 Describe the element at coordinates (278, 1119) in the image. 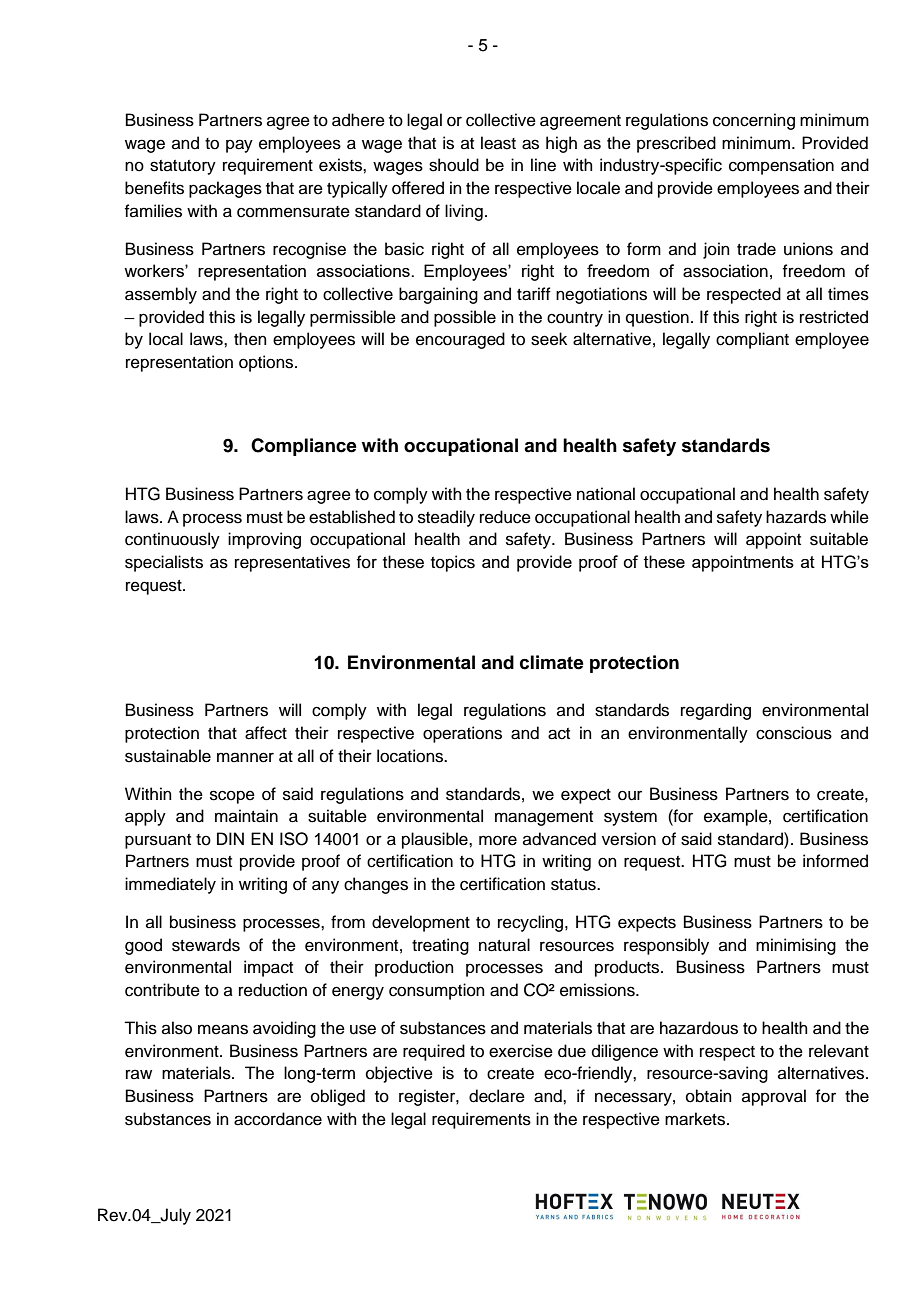

I see `accordance` at that location.
